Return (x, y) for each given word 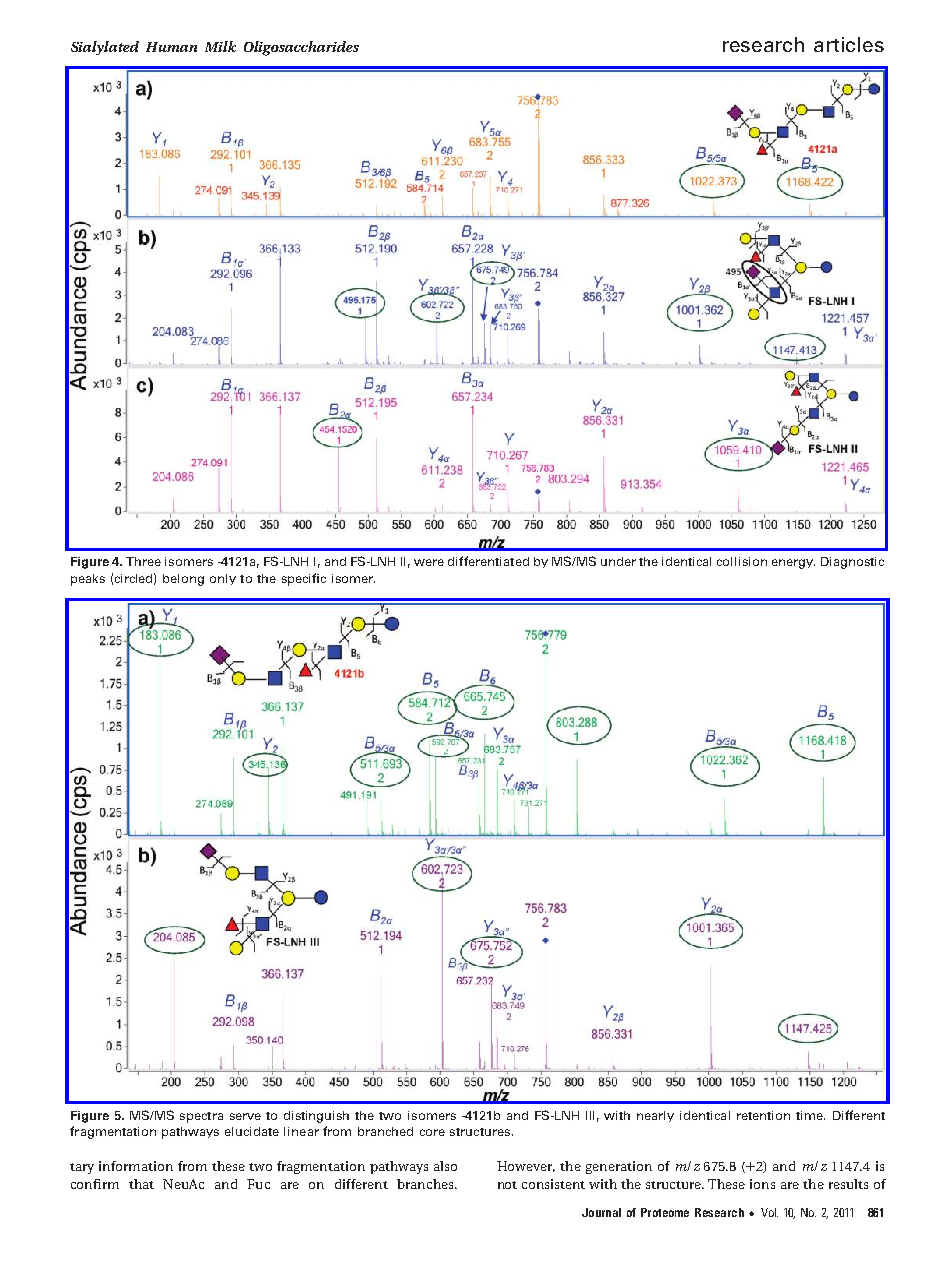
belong (183, 580)
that (141, 1184)
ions (762, 1184)
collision (742, 561)
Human (171, 47)
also (445, 1166)
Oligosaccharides (301, 48)
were (429, 562)
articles (849, 44)
